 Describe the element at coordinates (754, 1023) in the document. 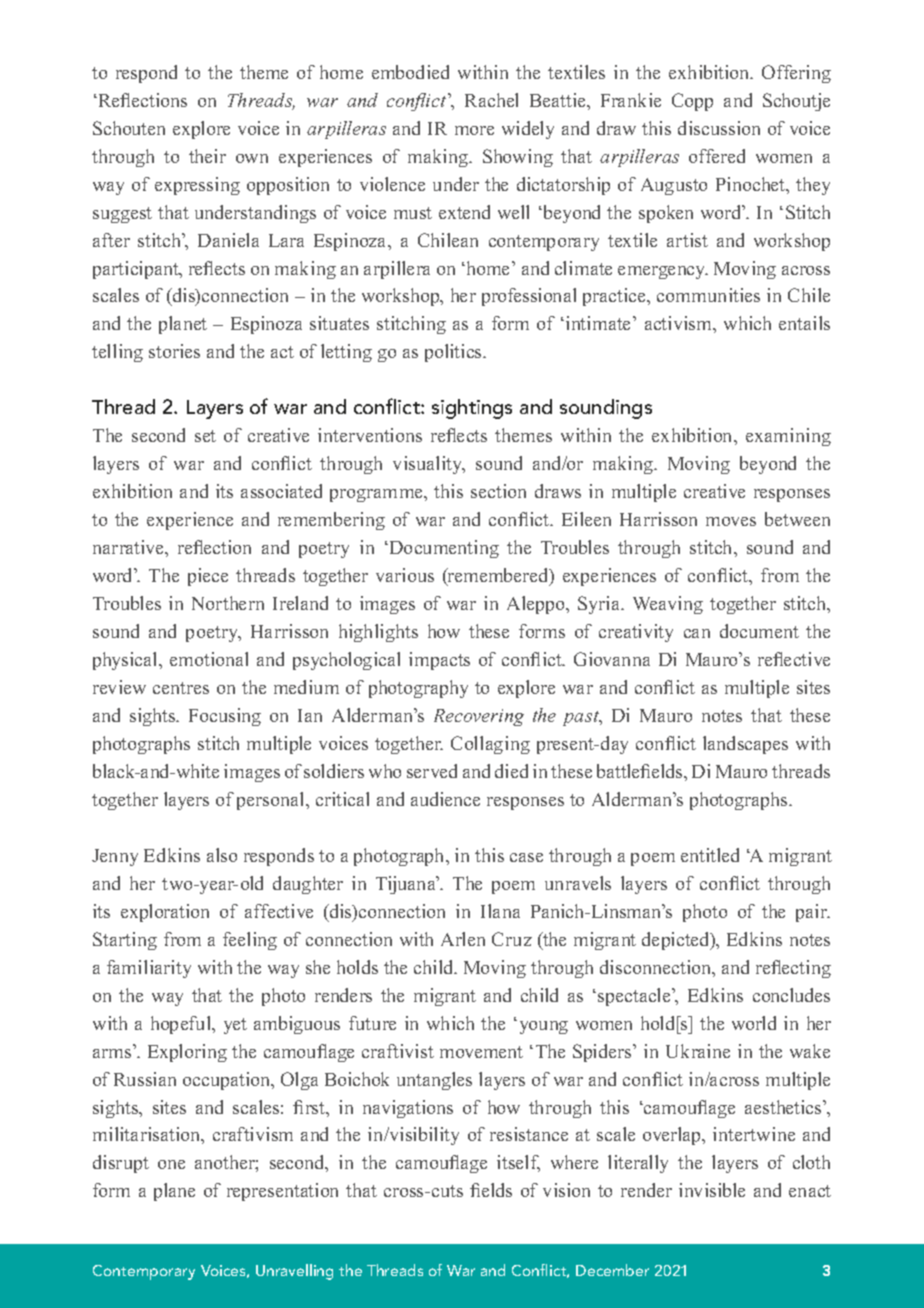

I see `world` at that location.
